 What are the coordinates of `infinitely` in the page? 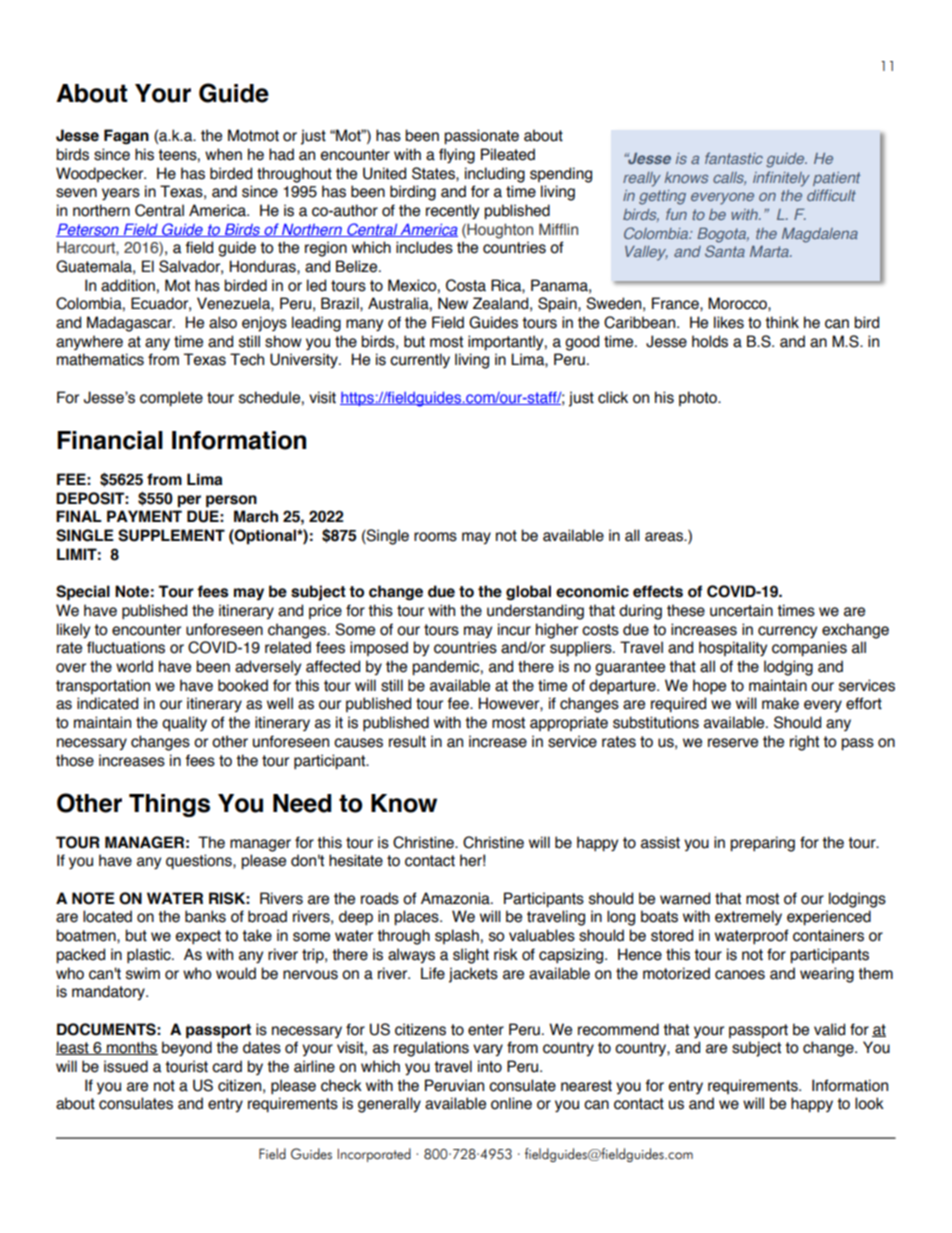 It's located at (781, 179).
